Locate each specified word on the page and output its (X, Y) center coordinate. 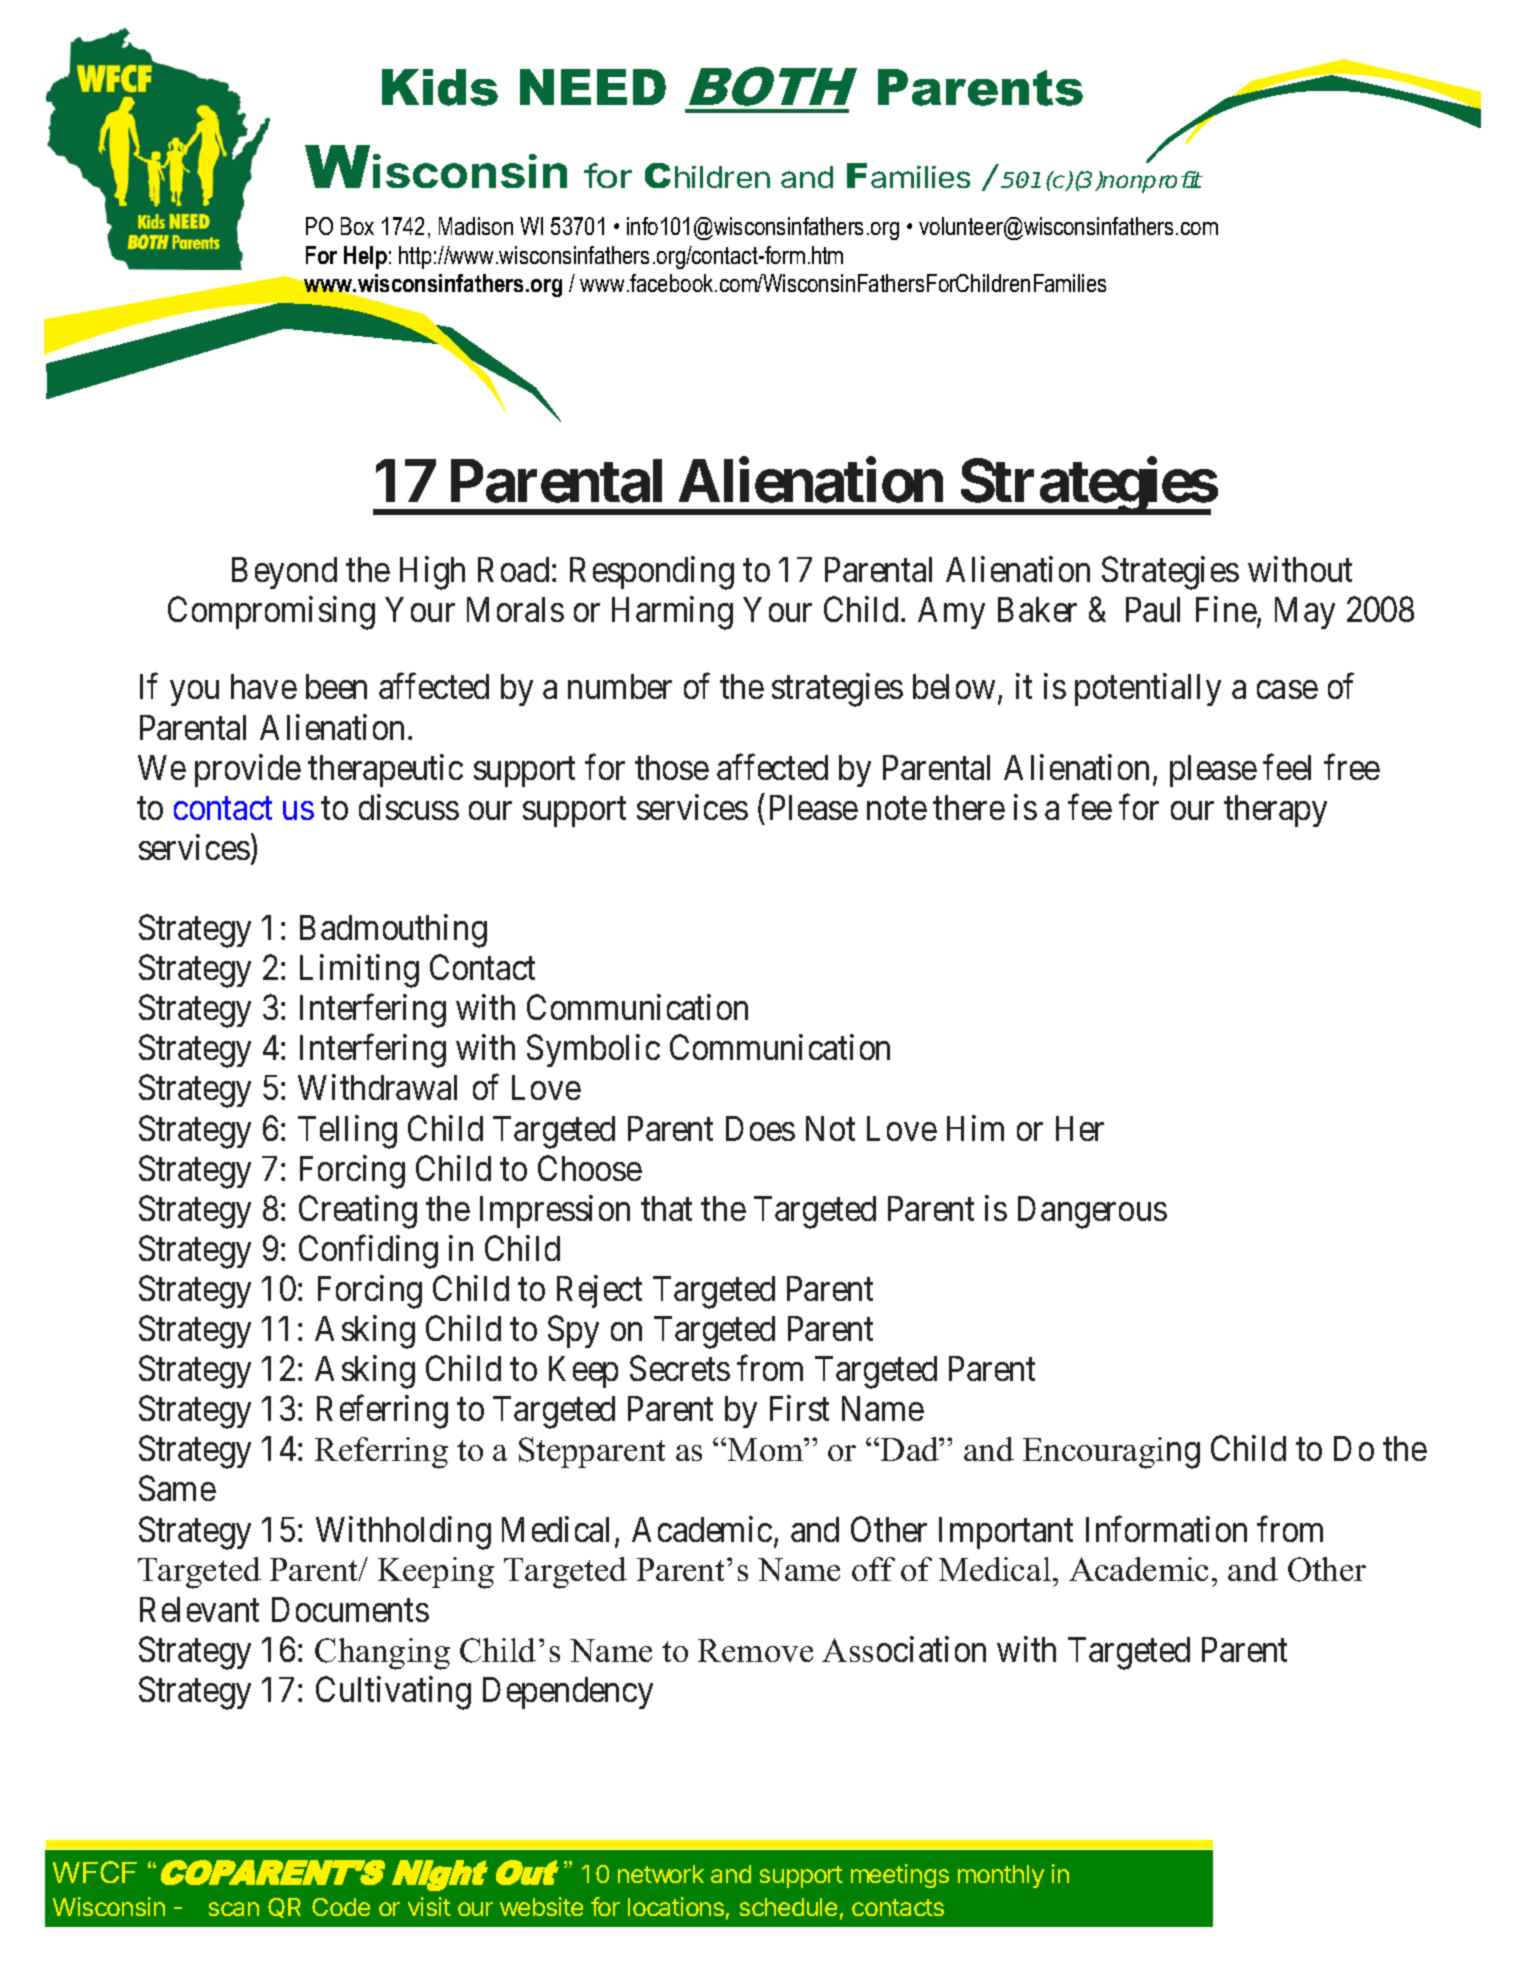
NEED (593, 87)
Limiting (359, 971)
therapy (1275, 811)
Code (341, 1907)
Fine (1226, 609)
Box (357, 226)
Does (760, 1128)
